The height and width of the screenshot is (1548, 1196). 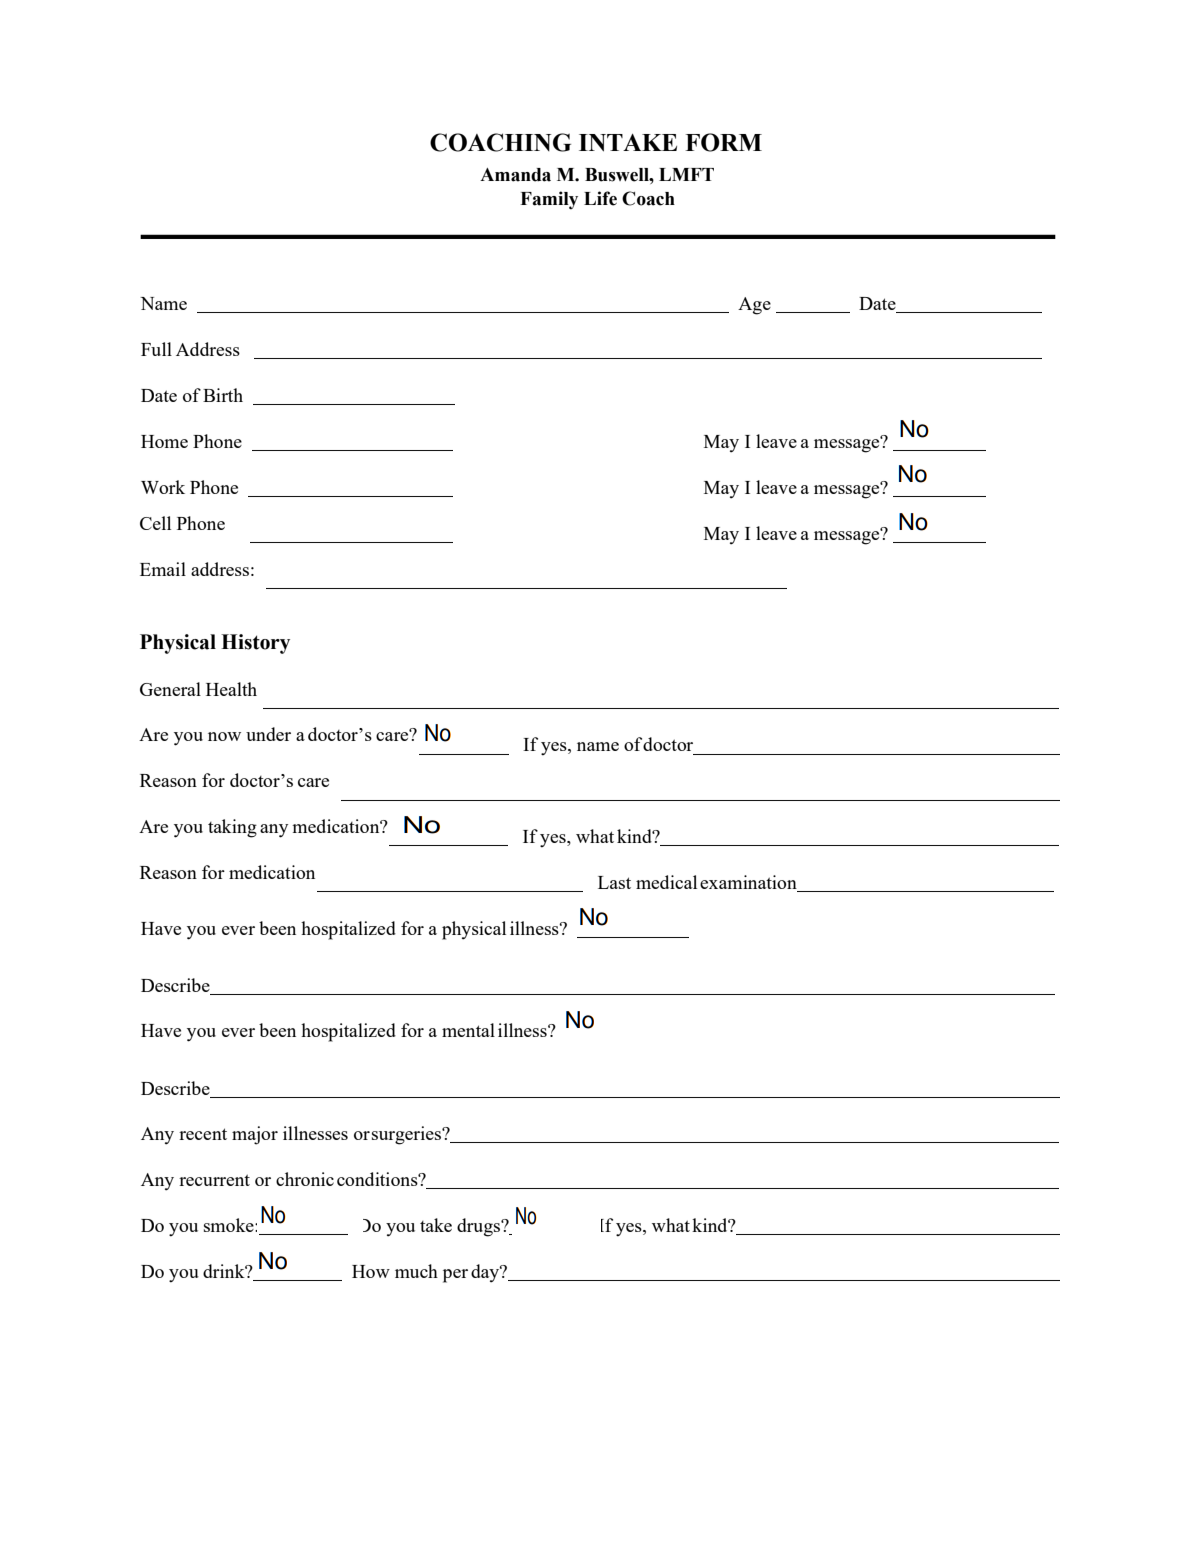 What do you see at coordinates (600, 198) in the screenshot?
I see `Life` at bounding box center [600, 198].
